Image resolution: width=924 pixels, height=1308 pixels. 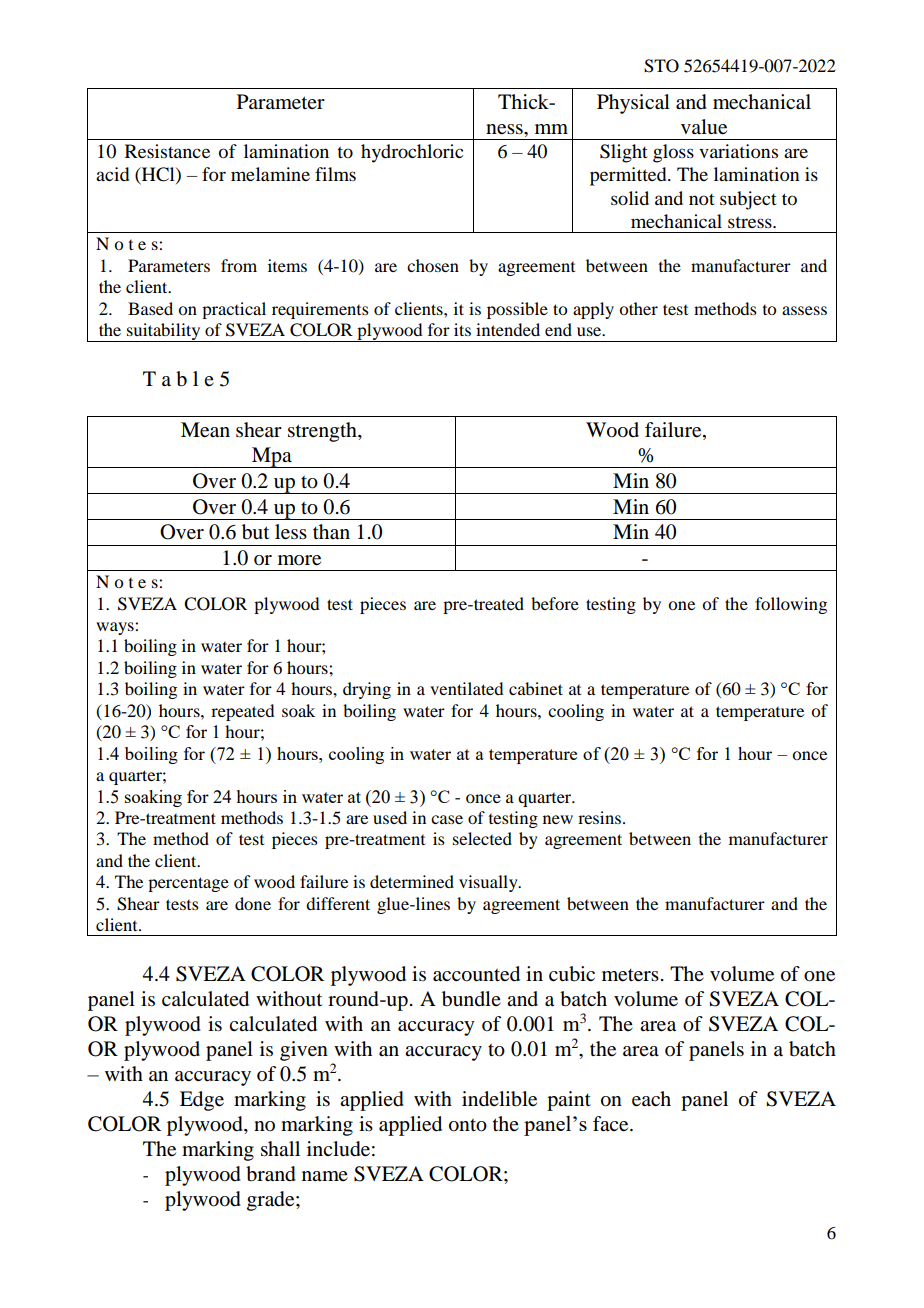 What do you see at coordinates (242, 712) in the screenshot?
I see `repeated` at bounding box center [242, 712].
